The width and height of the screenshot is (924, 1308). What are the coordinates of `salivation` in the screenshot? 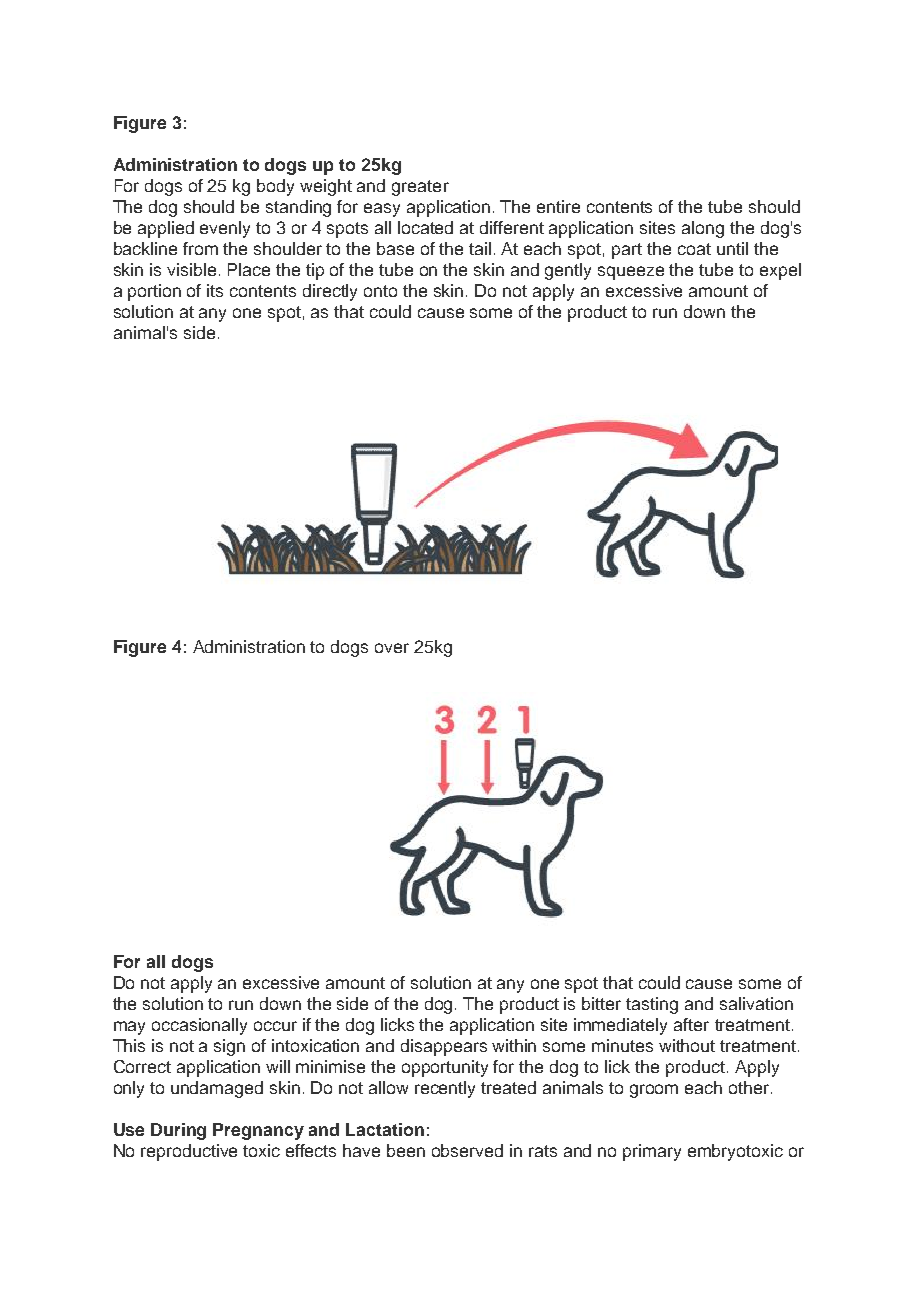 It's located at (756, 1003).
